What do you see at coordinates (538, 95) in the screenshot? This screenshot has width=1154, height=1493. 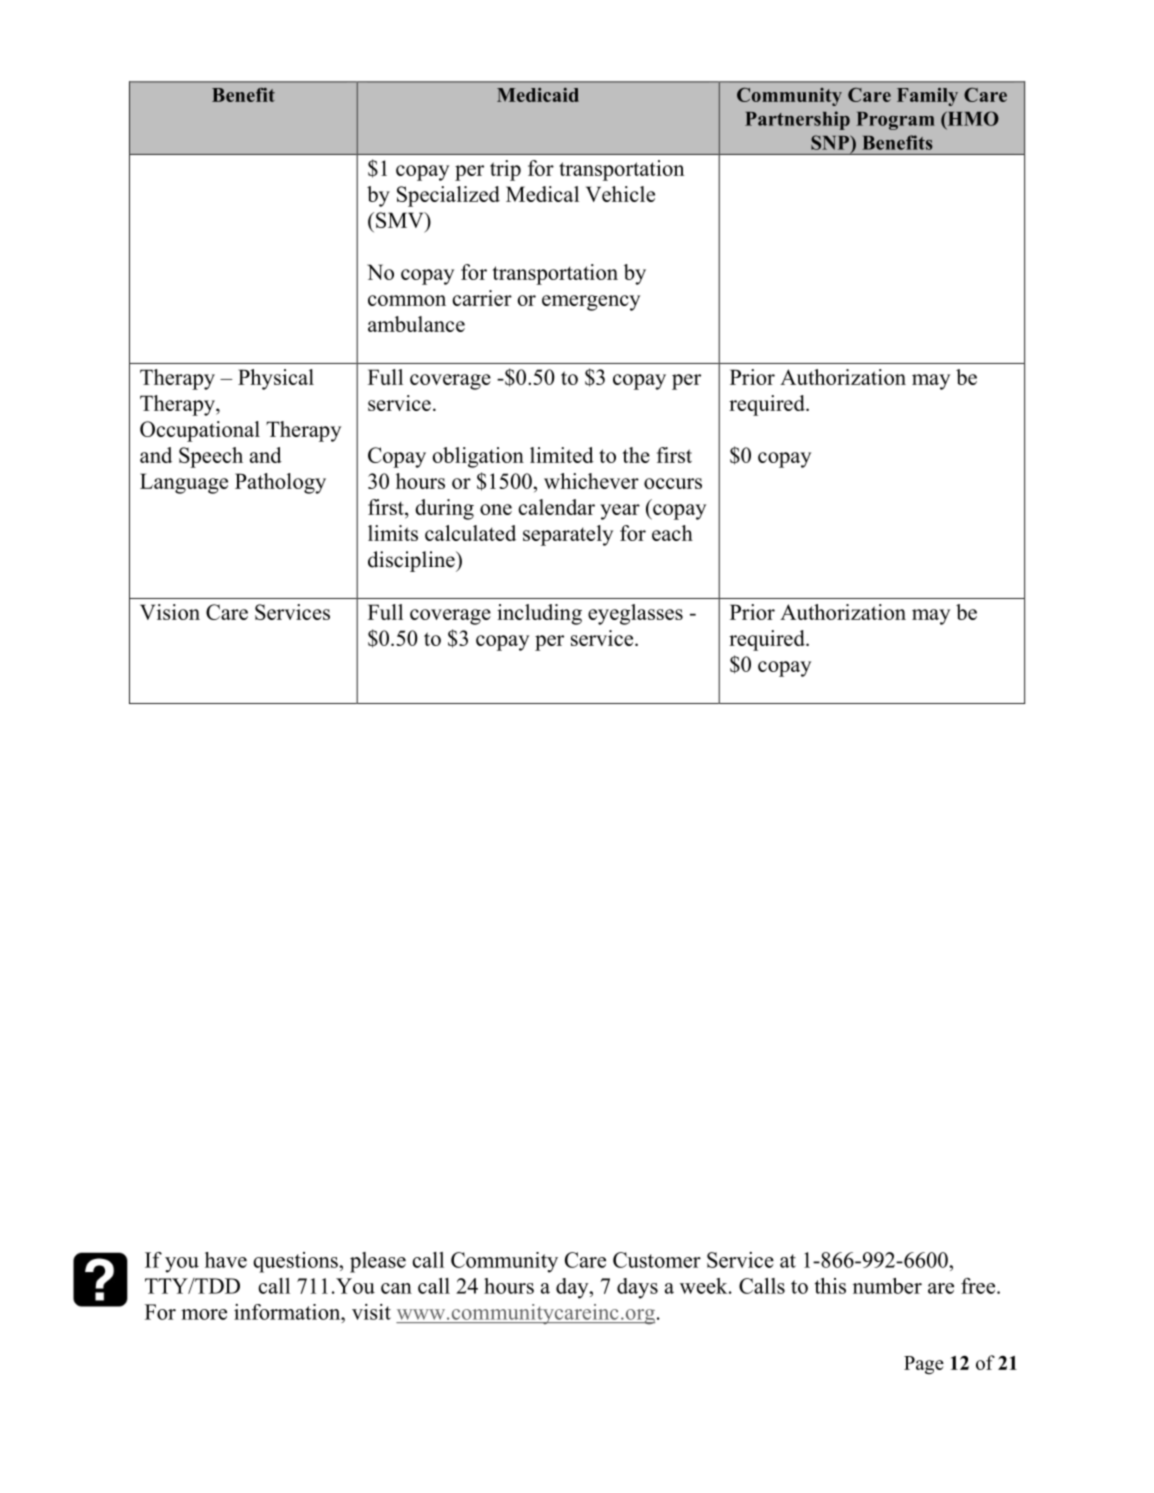 I see `Medicaid` at bounding box center [538, 95].
